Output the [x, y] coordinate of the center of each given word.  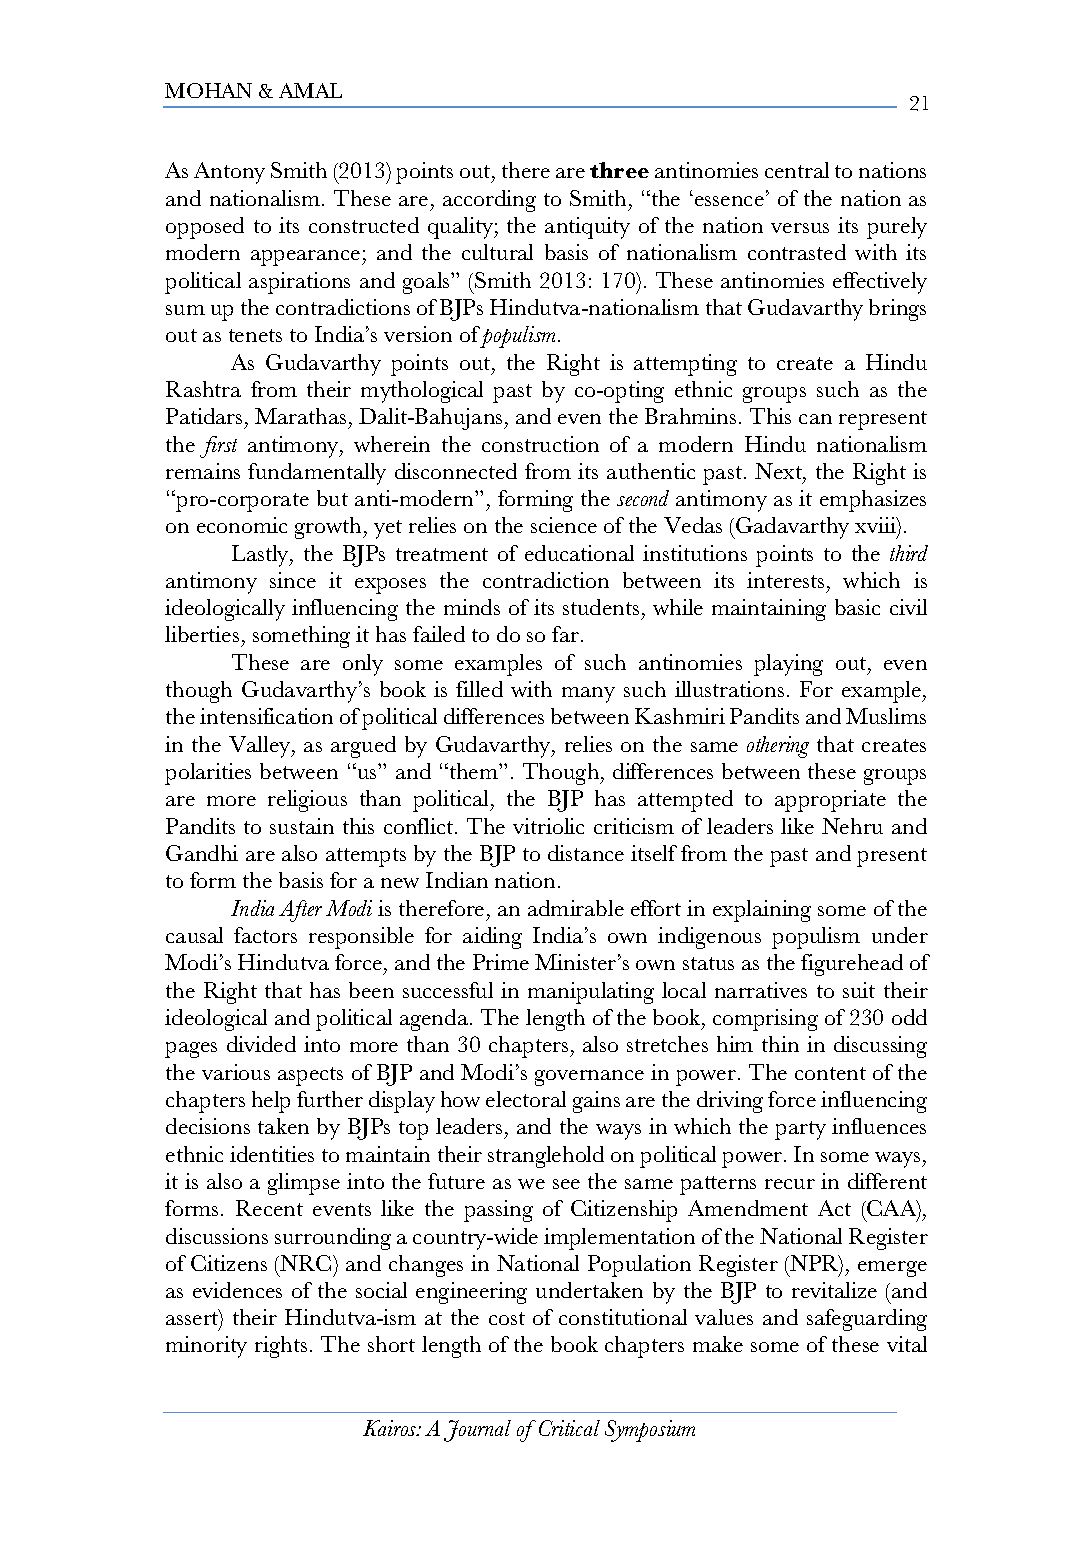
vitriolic [548, 826]
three [619, 170]
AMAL [310, 90]
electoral [526, 1099]
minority [206, 1347]
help [271, 1102]
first [218, 447]
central [797, 170]
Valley [261, 747]
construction [540, 444]
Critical [569, 1428]
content [830, 1073]
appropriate [830, 801]
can [815, 419]
